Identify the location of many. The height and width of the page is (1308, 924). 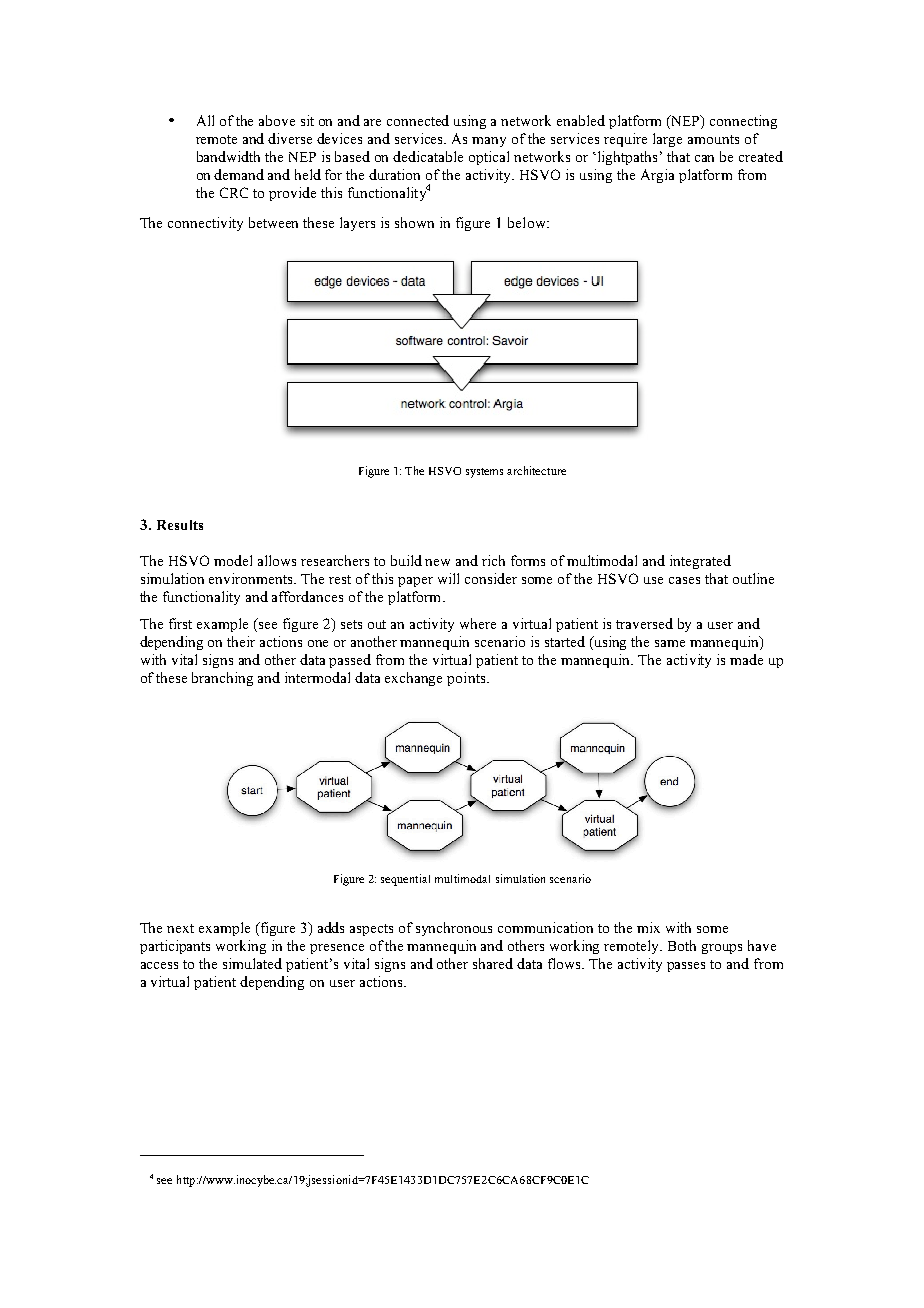
(489, 142).
